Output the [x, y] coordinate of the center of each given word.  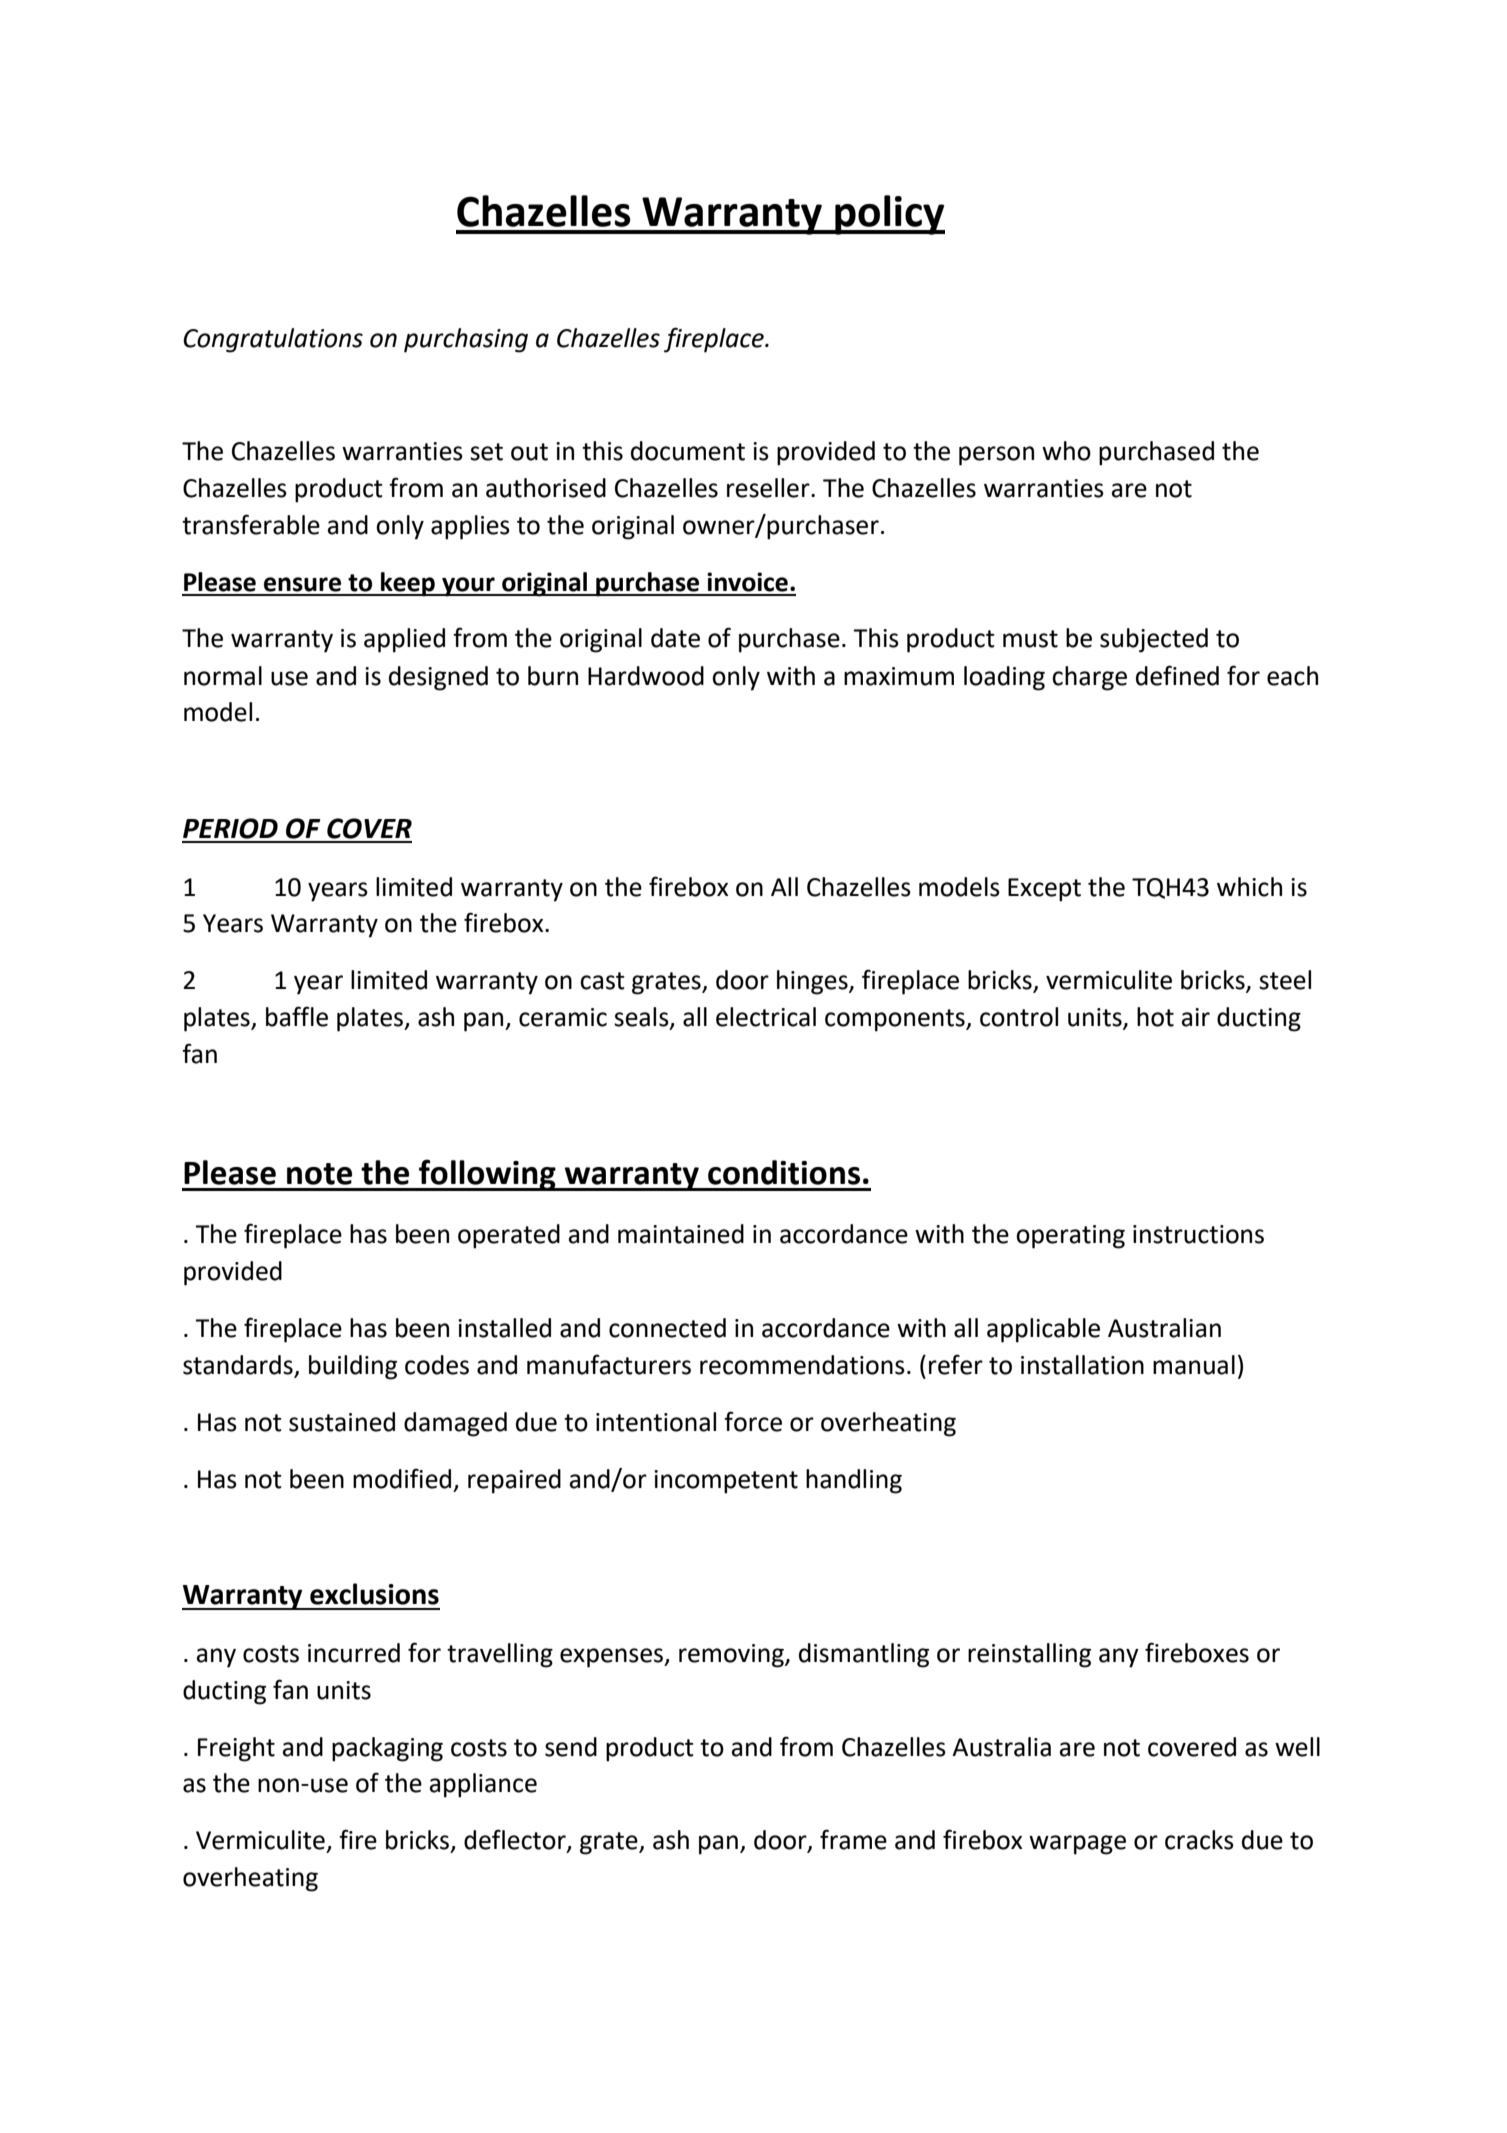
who [1066, 451]
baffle [297, 1016]
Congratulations [273, 340]
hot [1155, 1017]
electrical [766, 1017]
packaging [387, 1749]
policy [889, 215]
